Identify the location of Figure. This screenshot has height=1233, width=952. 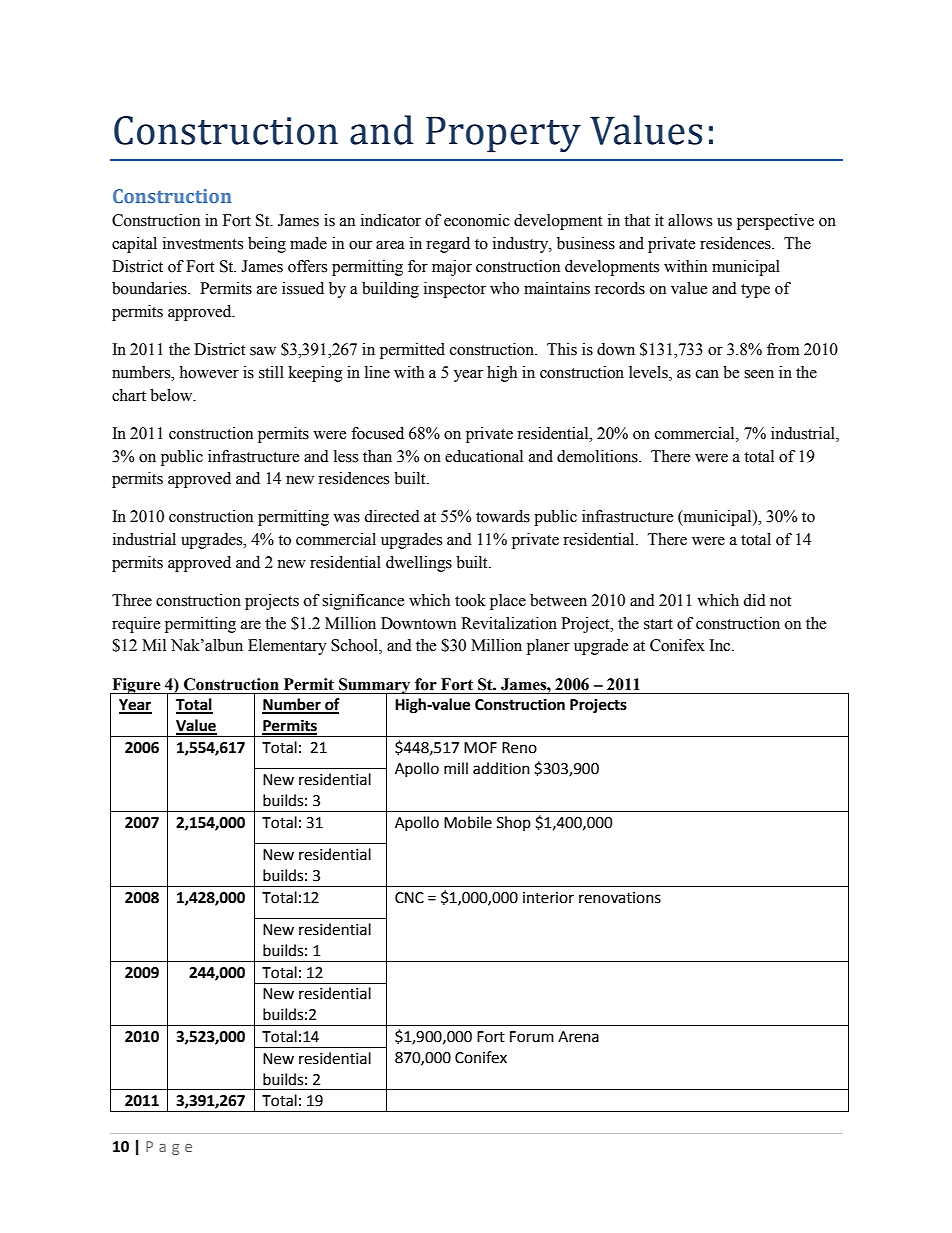
(136, 687).
